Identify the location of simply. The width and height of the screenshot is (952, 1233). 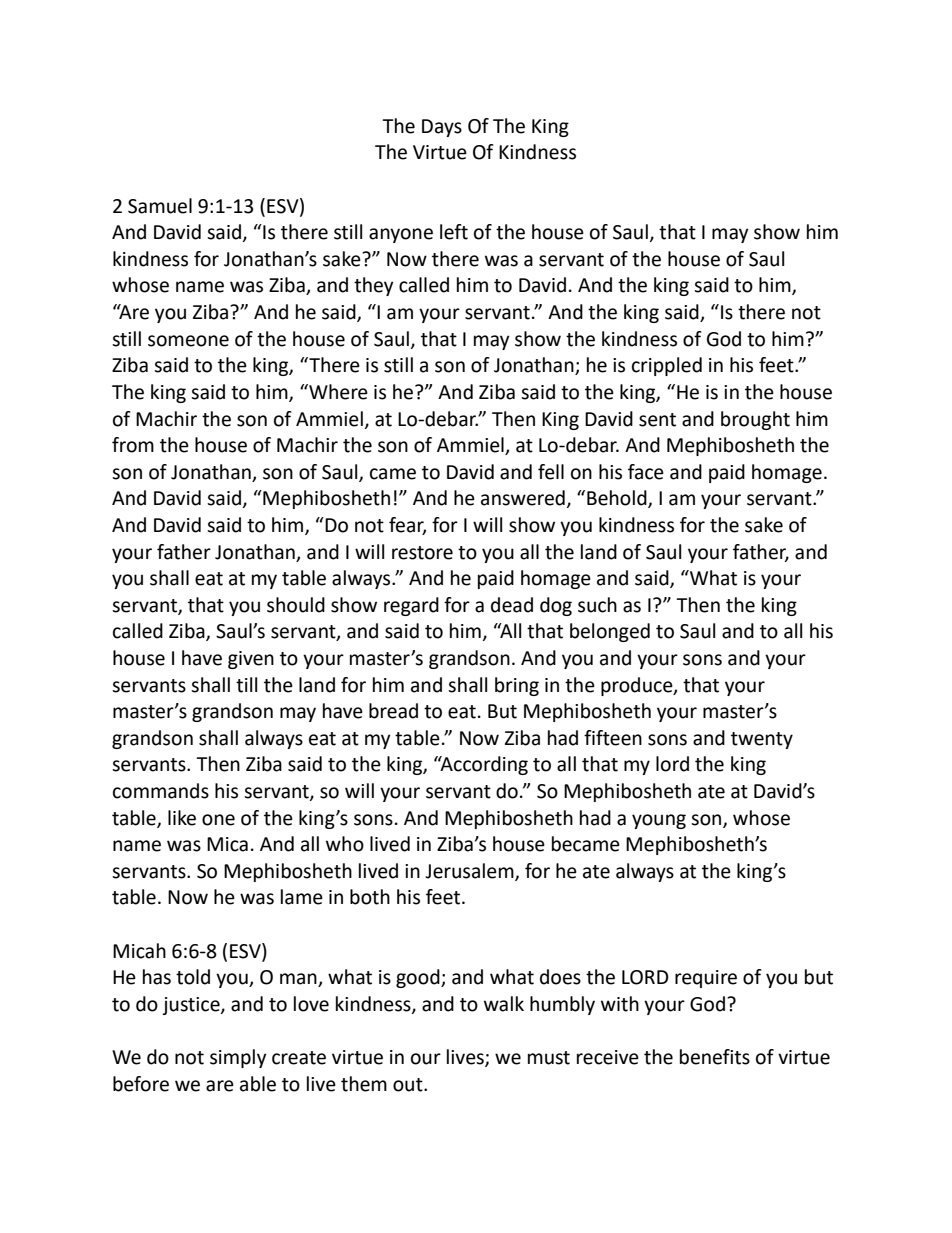
(238, 1058).
